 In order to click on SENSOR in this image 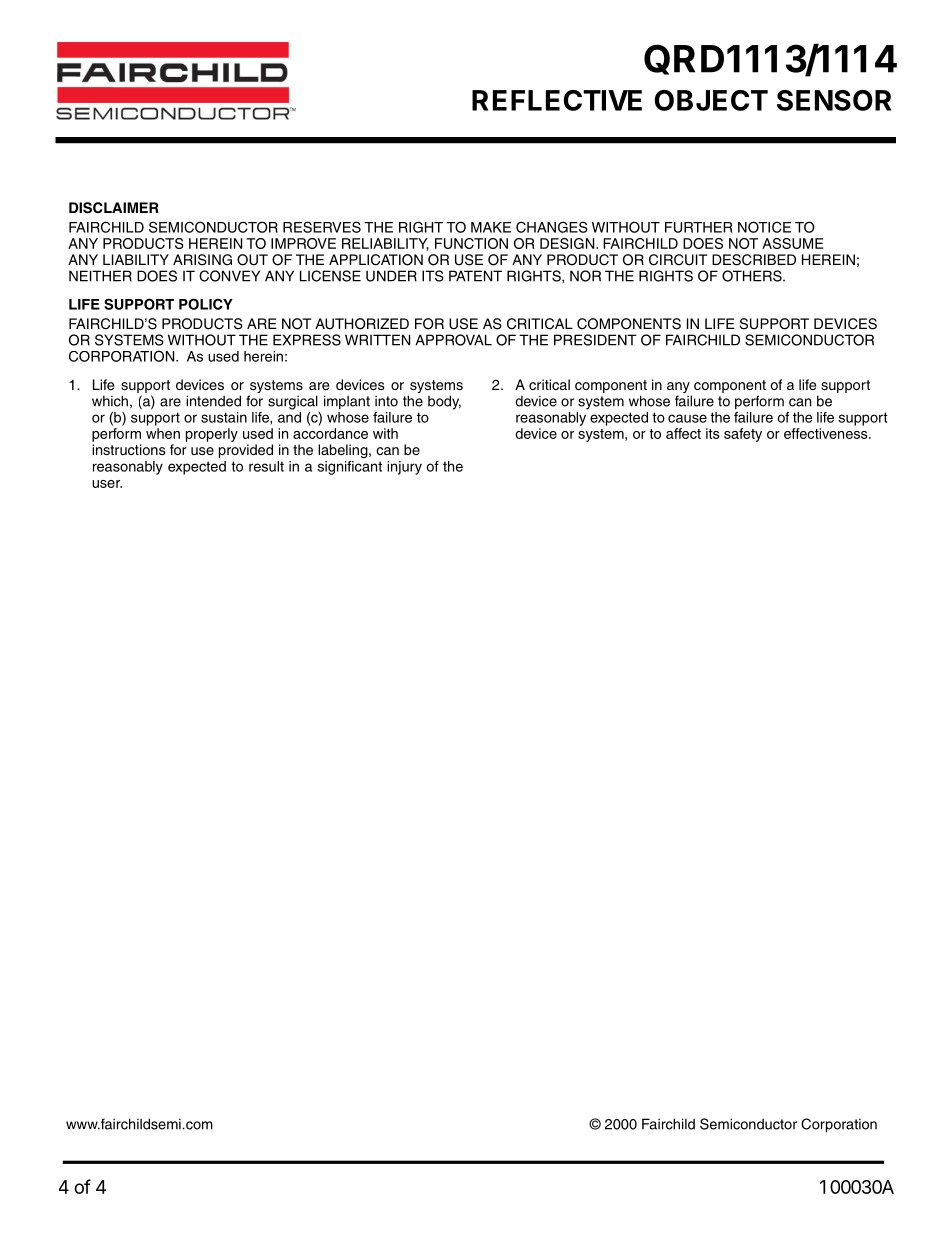, I will do `click(834, 100)`.
